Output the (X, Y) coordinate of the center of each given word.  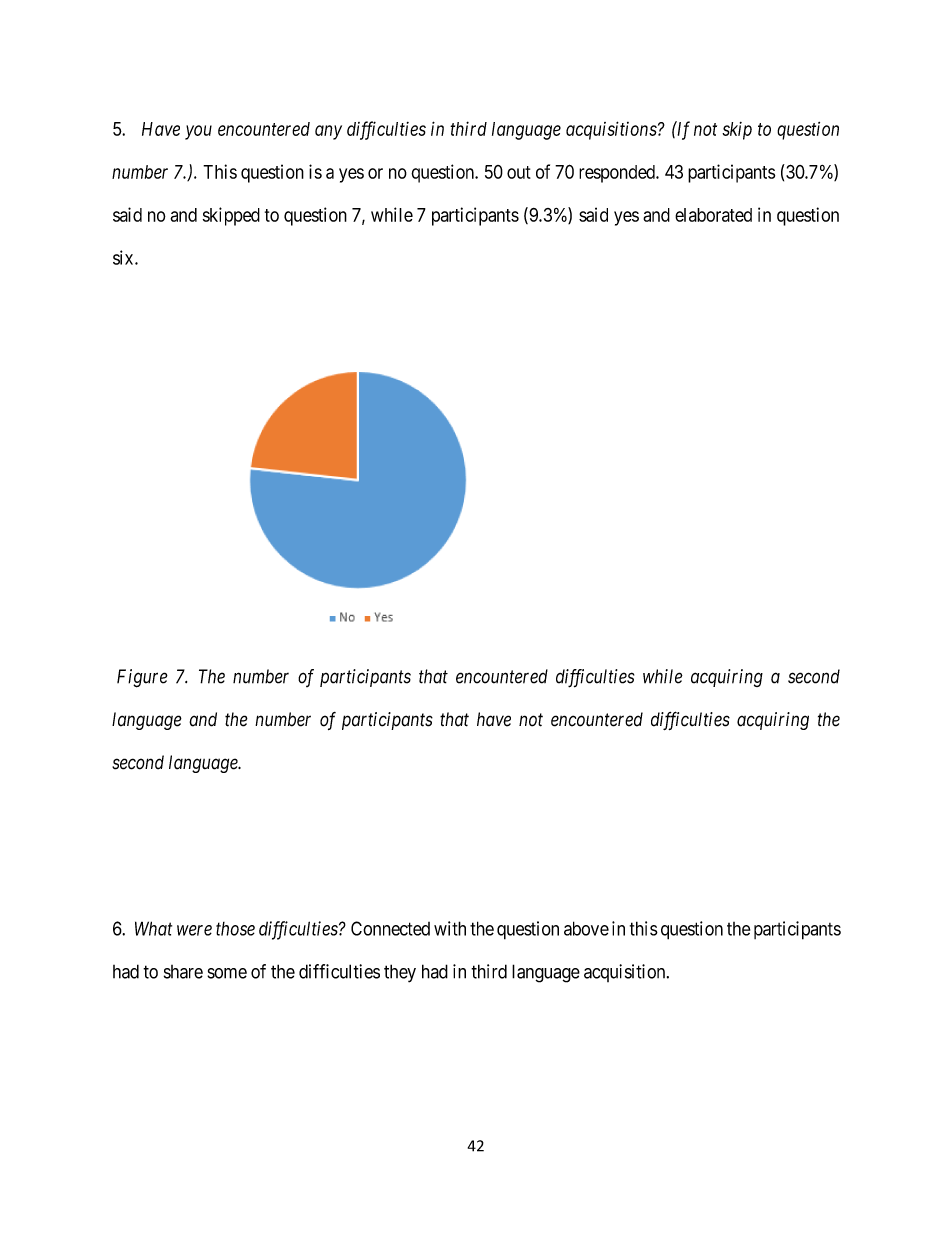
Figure (142, 678)
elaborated (713, 215)
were (194, 930)
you (198, 132)
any (328, 132)
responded (618, 174)
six (124, 257)
